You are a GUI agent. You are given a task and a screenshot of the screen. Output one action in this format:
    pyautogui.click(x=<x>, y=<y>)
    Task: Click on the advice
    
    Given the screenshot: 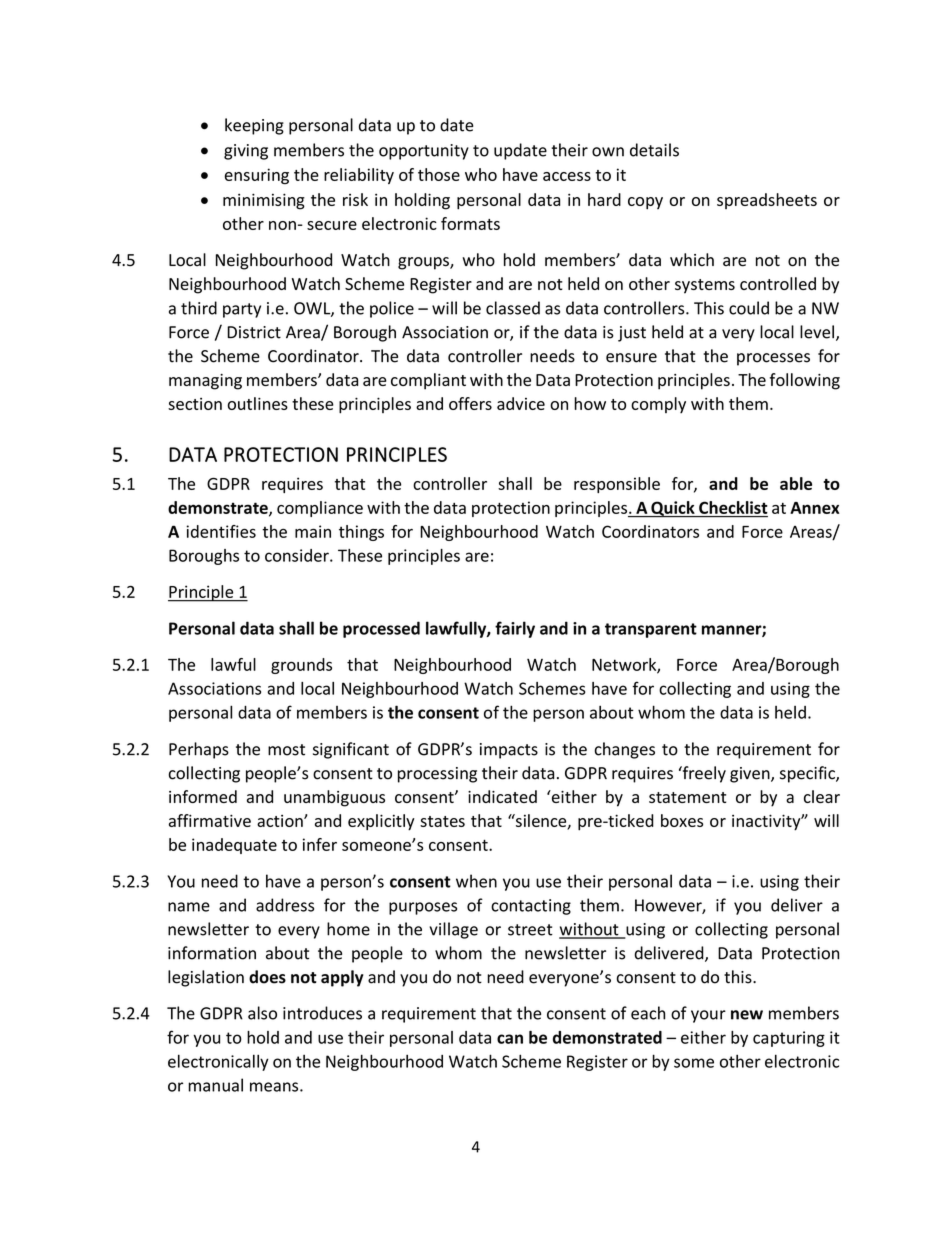 What is the action you would take?
    pyautogui.click(x=521, y=403)
